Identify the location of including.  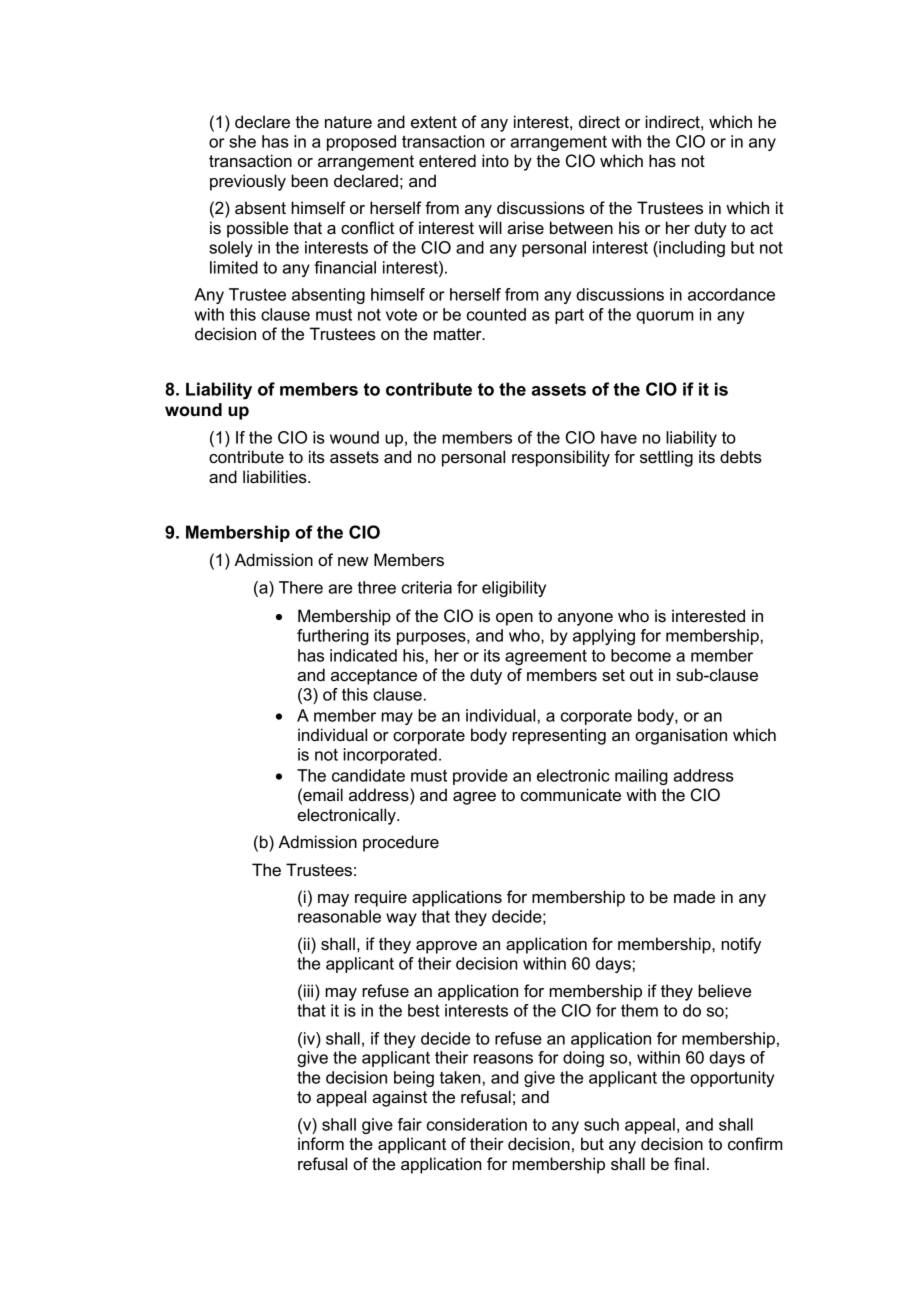
(691, 249).
